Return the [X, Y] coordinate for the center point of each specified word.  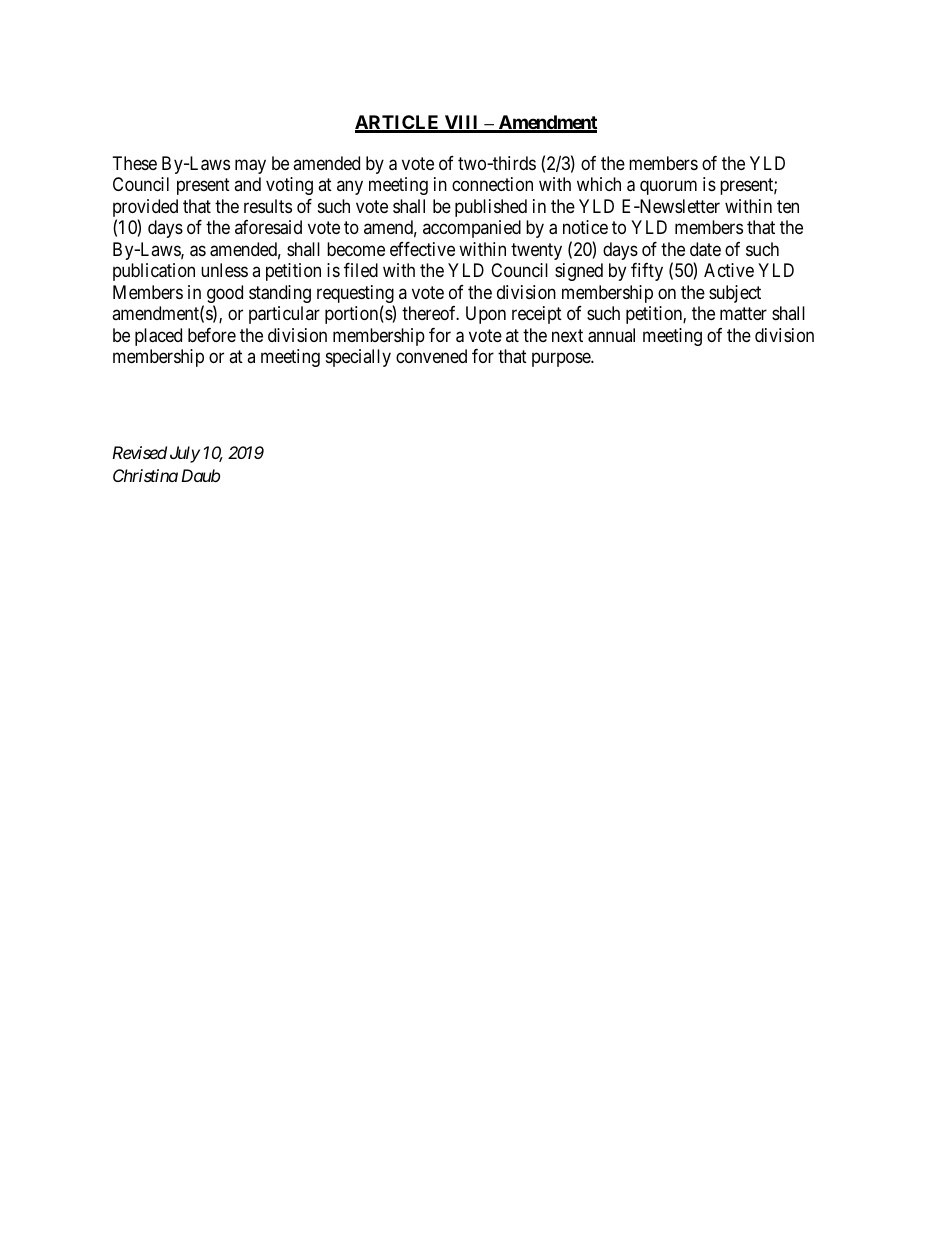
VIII [462, 123]
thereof [430, 313]
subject [735, 294]
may [250, 166]
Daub [200, 475]
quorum [668, 188]
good [225, 295]
